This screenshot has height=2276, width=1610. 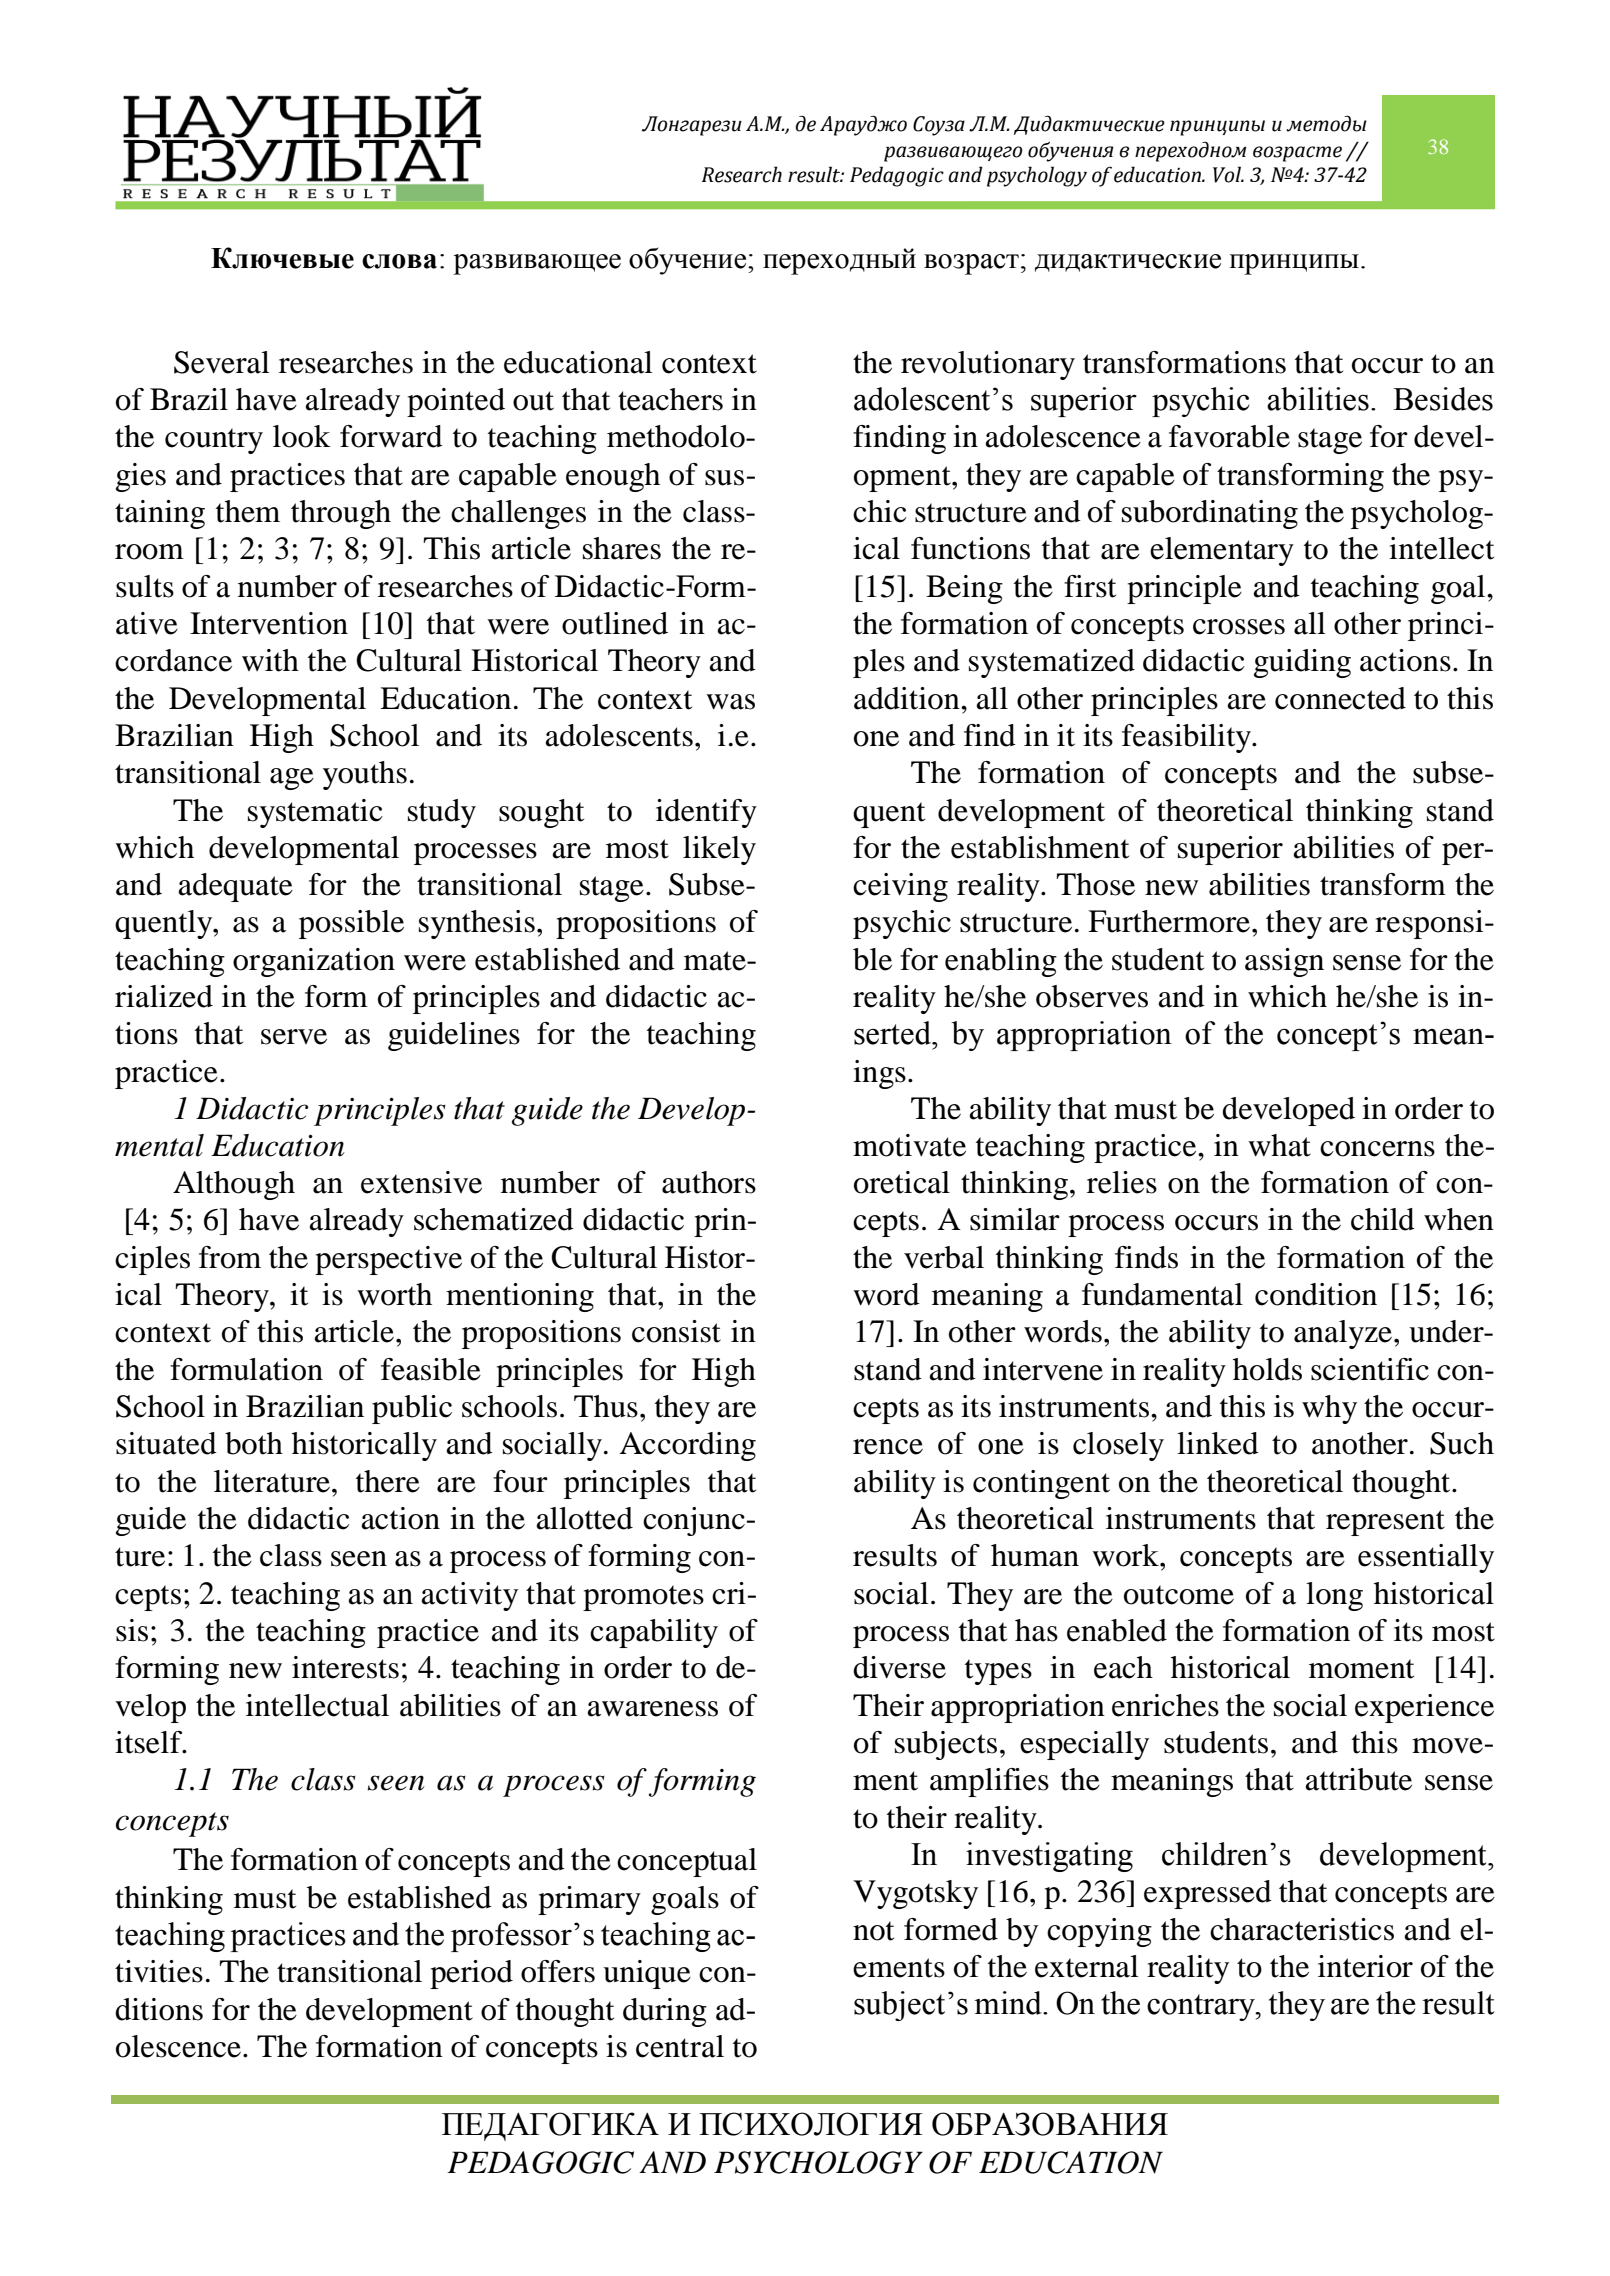 What do you see at coordinates (687, 1446) in the screenshot?
I see `According` at bounding box center [687, 1446].
